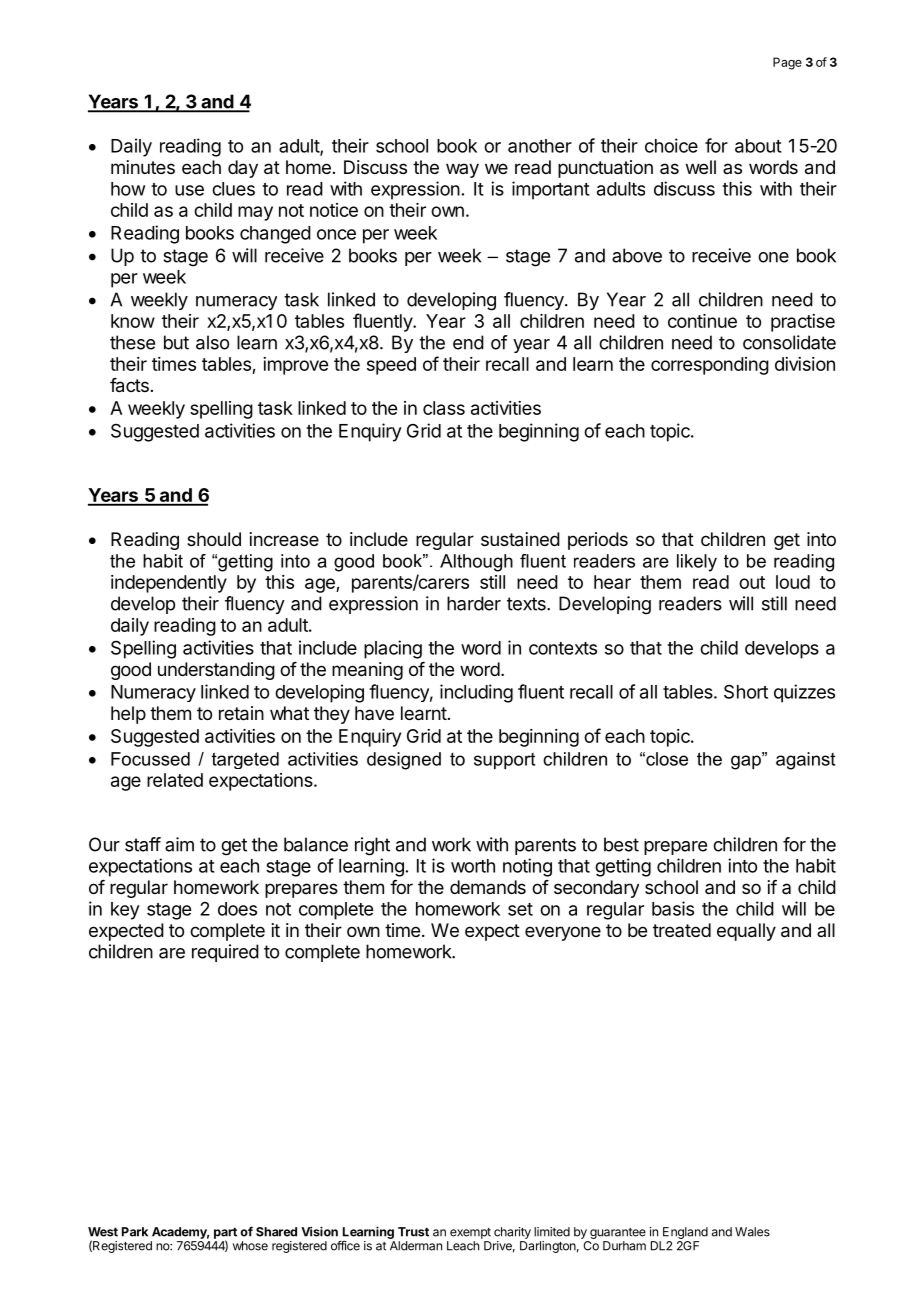 This screenshot has width=924, height=1308. What do you see at coordinates (758, 146) in the screenshot?
I see `about` at bounding box center [758, 146].
